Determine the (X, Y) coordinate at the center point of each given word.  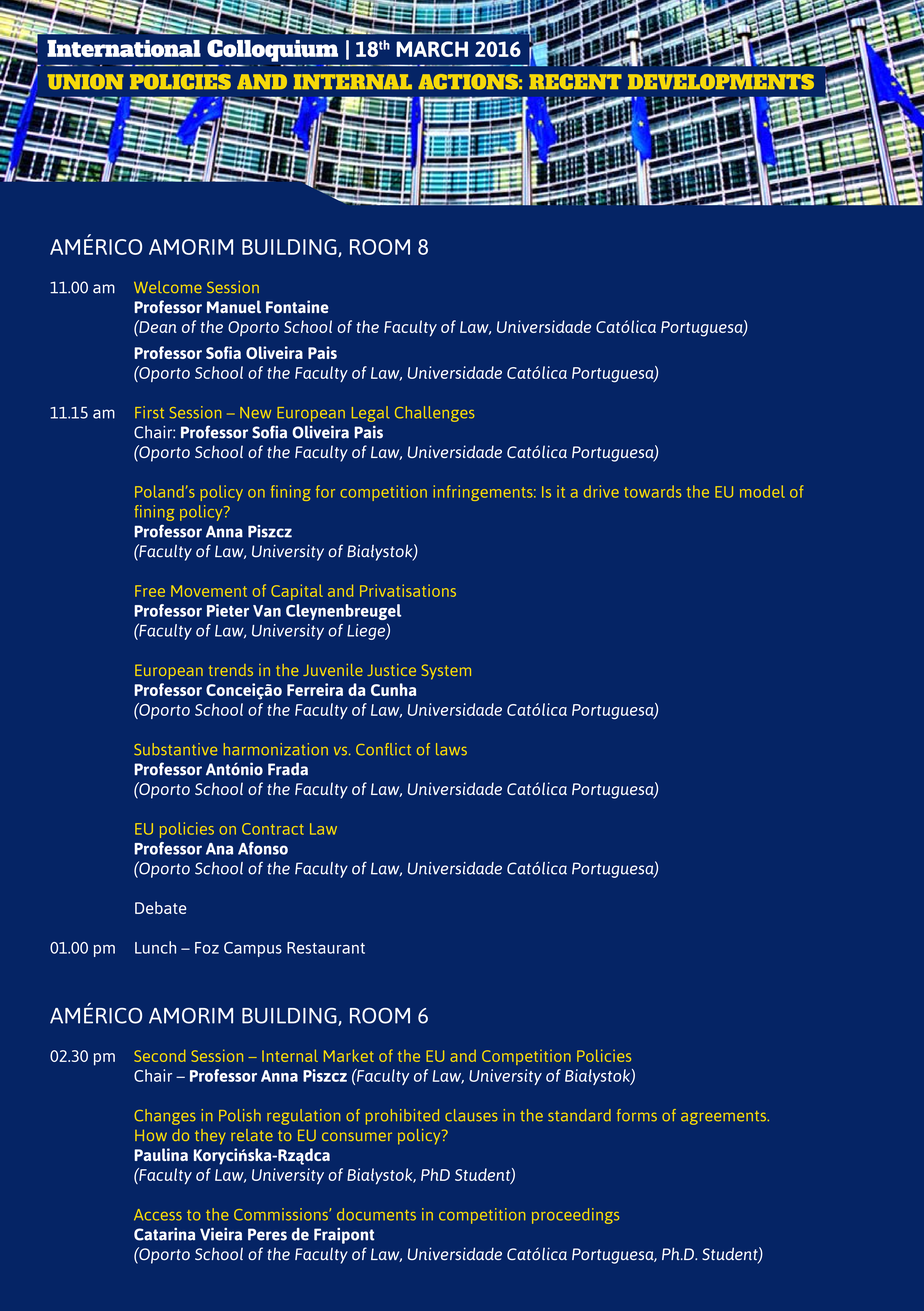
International (124, 48)
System (446, 672)
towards (652, 491)
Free (150, 591)
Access (158, 1215)
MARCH (432, 49)
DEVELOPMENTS (721, 82)
